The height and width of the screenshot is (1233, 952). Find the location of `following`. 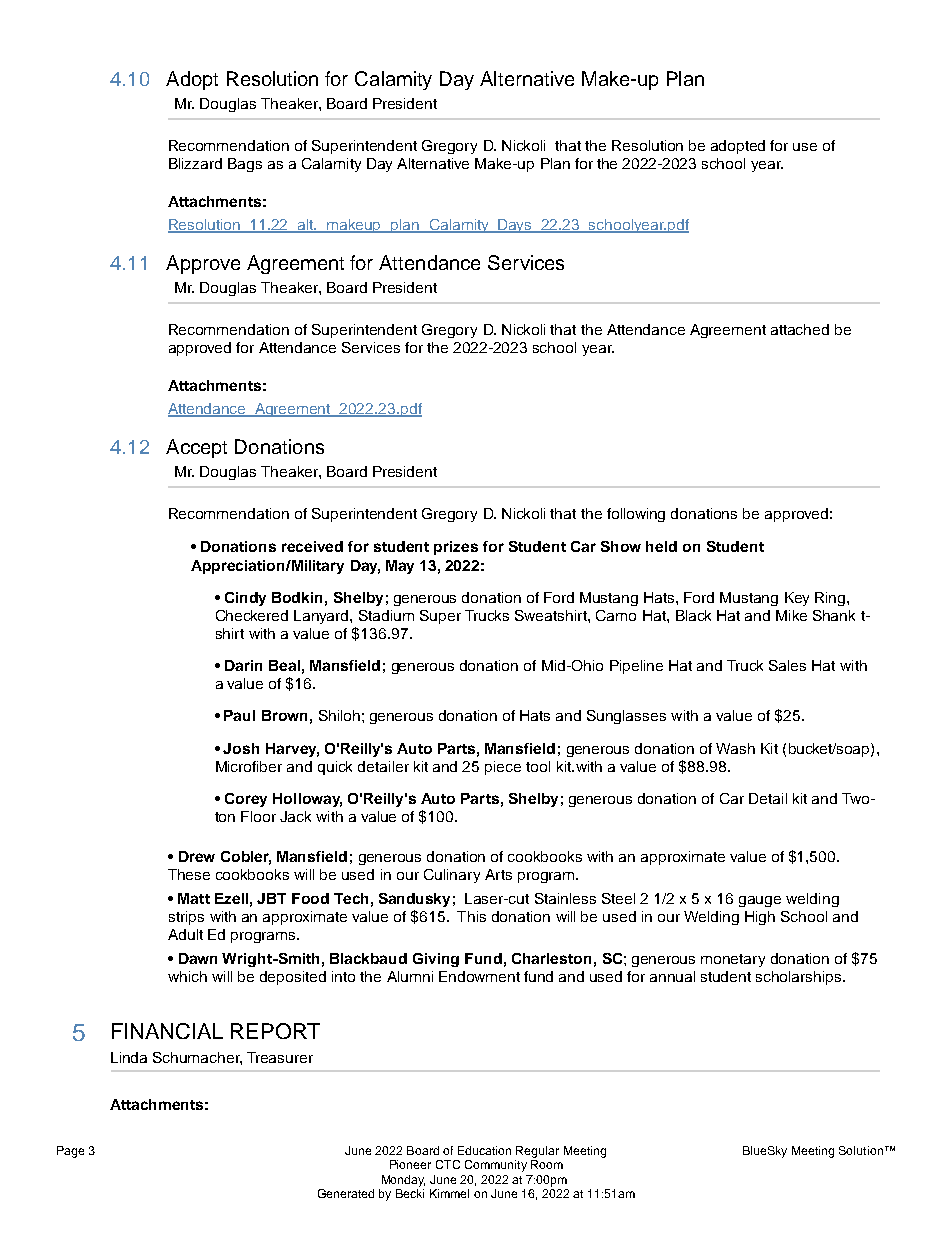

following is located at coordinates (636, 515).
